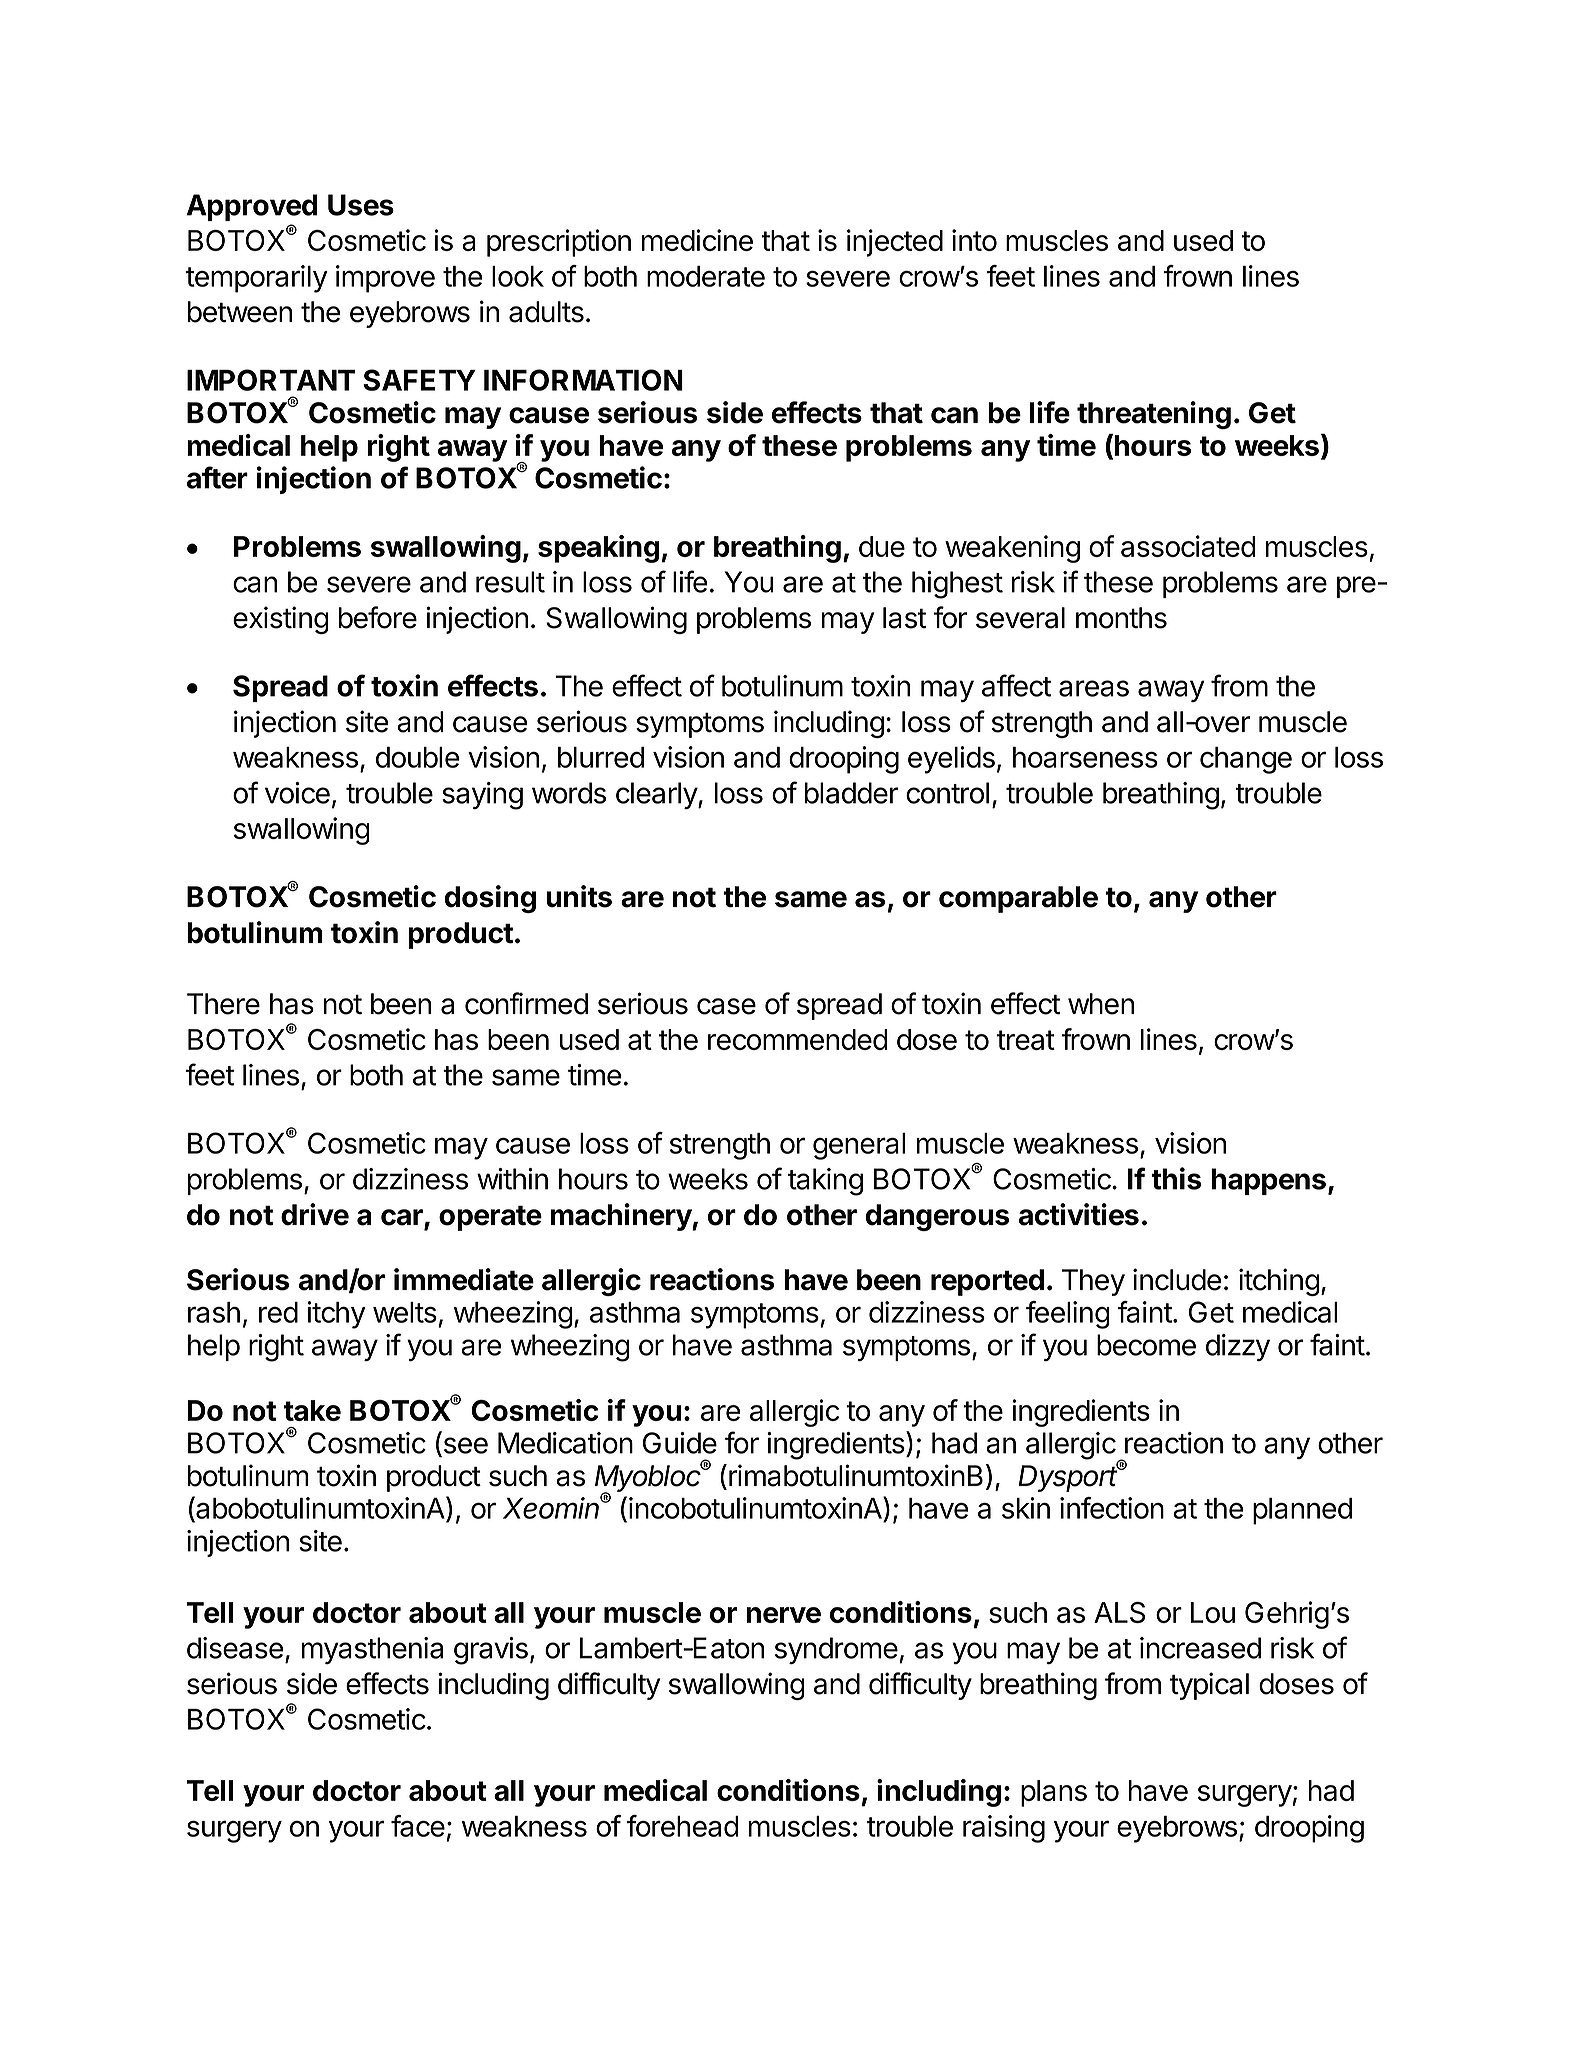 The width and height of the screenshot is (1581, 2045). I want to click on face, so click(418, 1826).
